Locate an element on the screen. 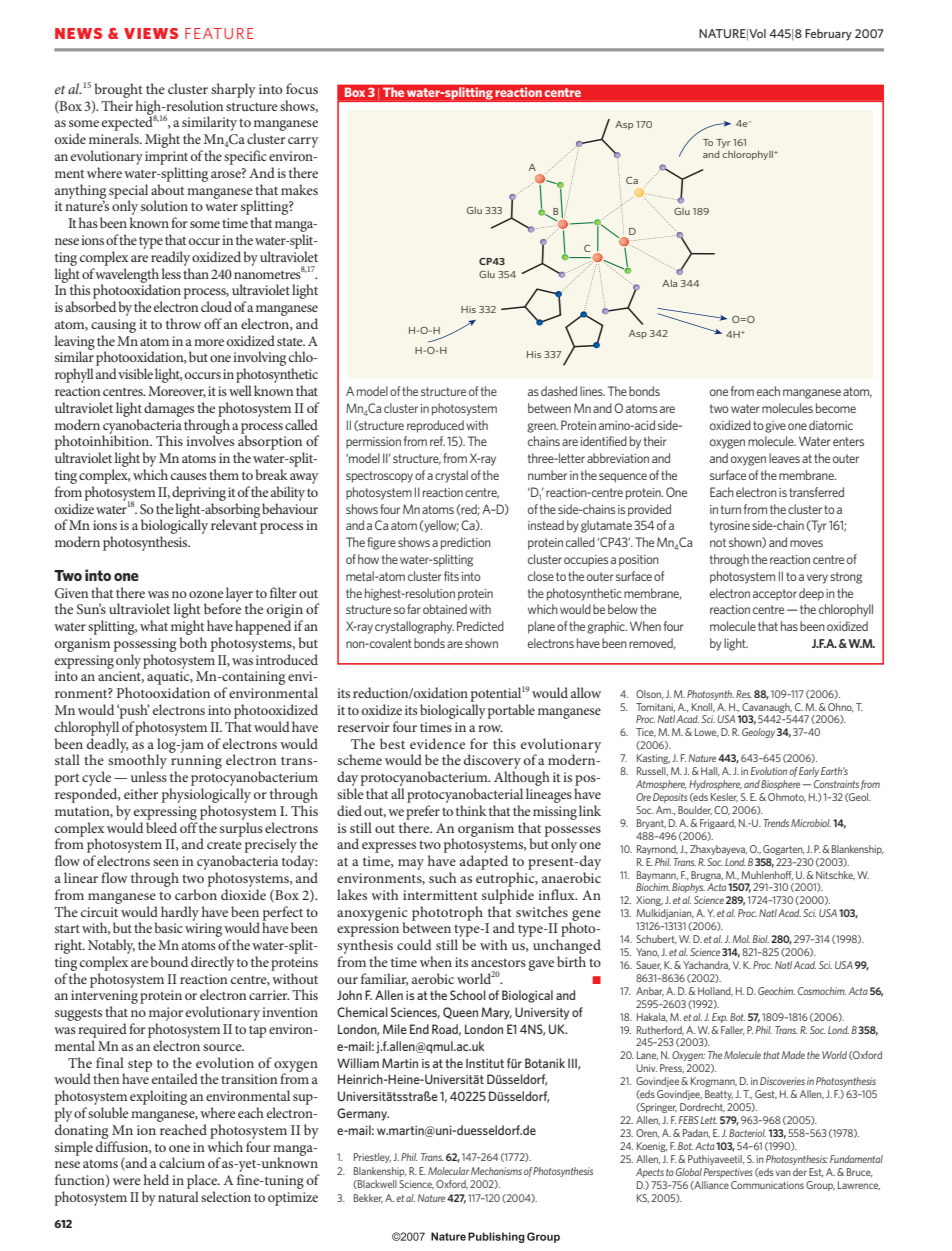  obtained is located at coordinates (445, 609).
